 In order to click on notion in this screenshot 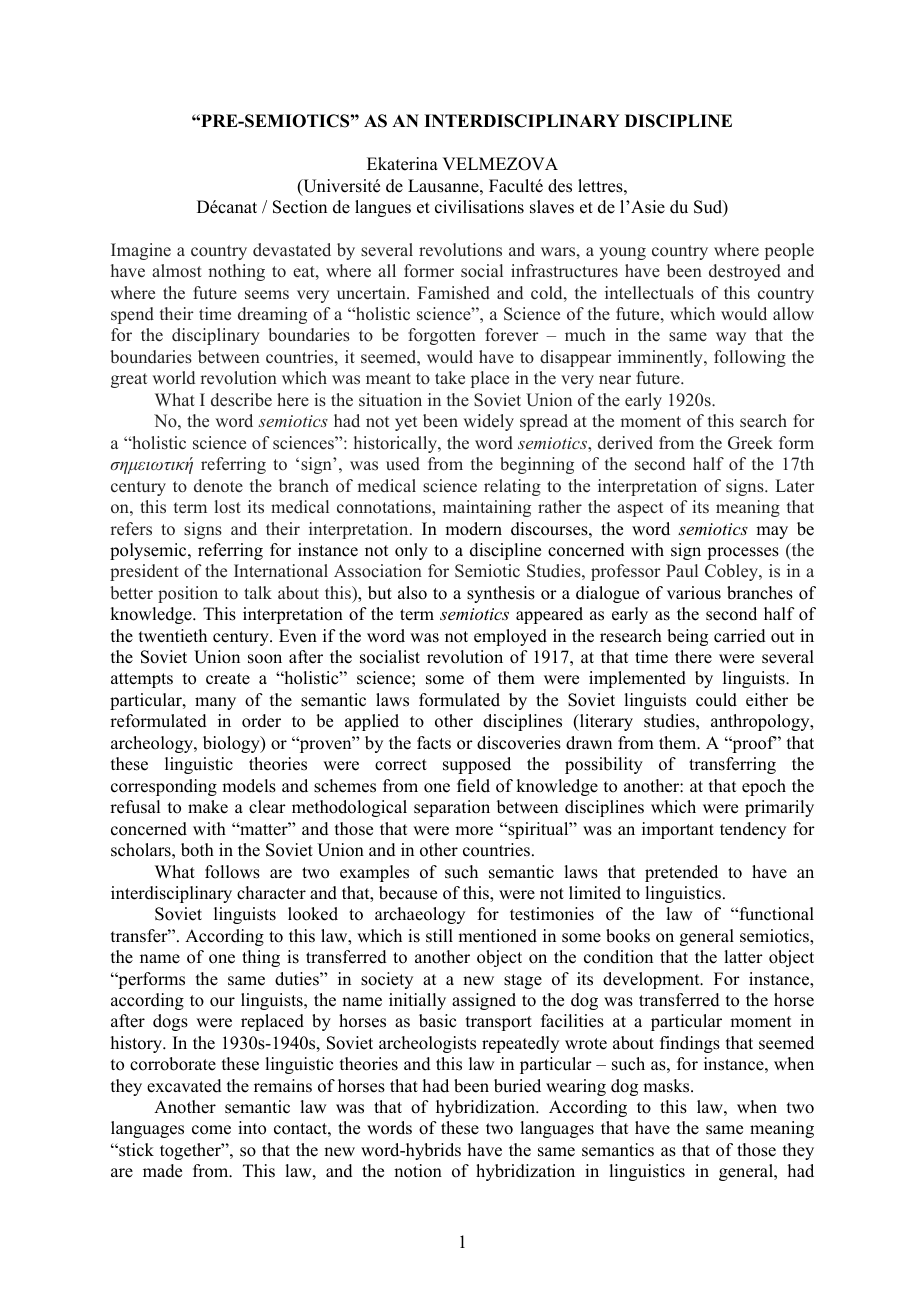, I will do `click(418, 1171)`.
